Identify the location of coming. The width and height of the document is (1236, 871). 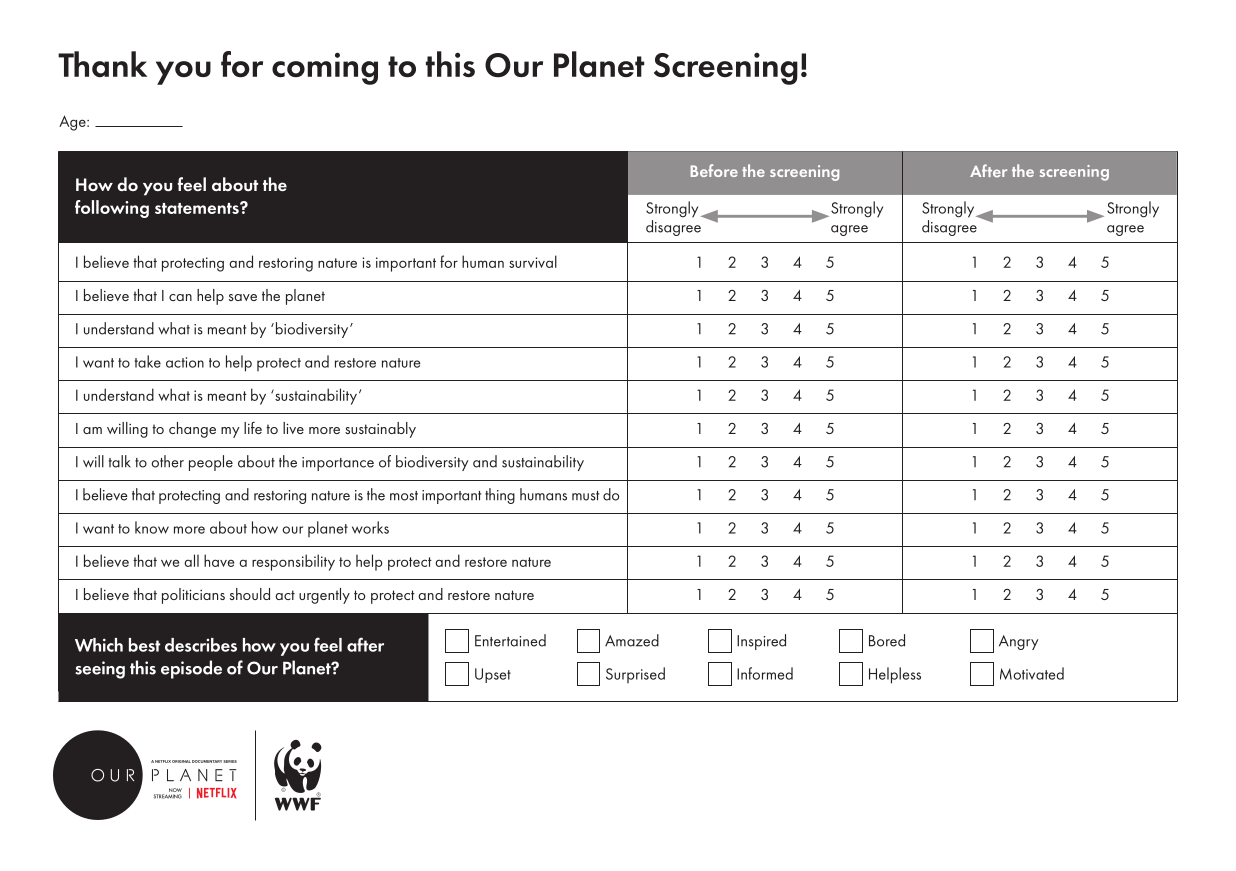
(325, 68).
